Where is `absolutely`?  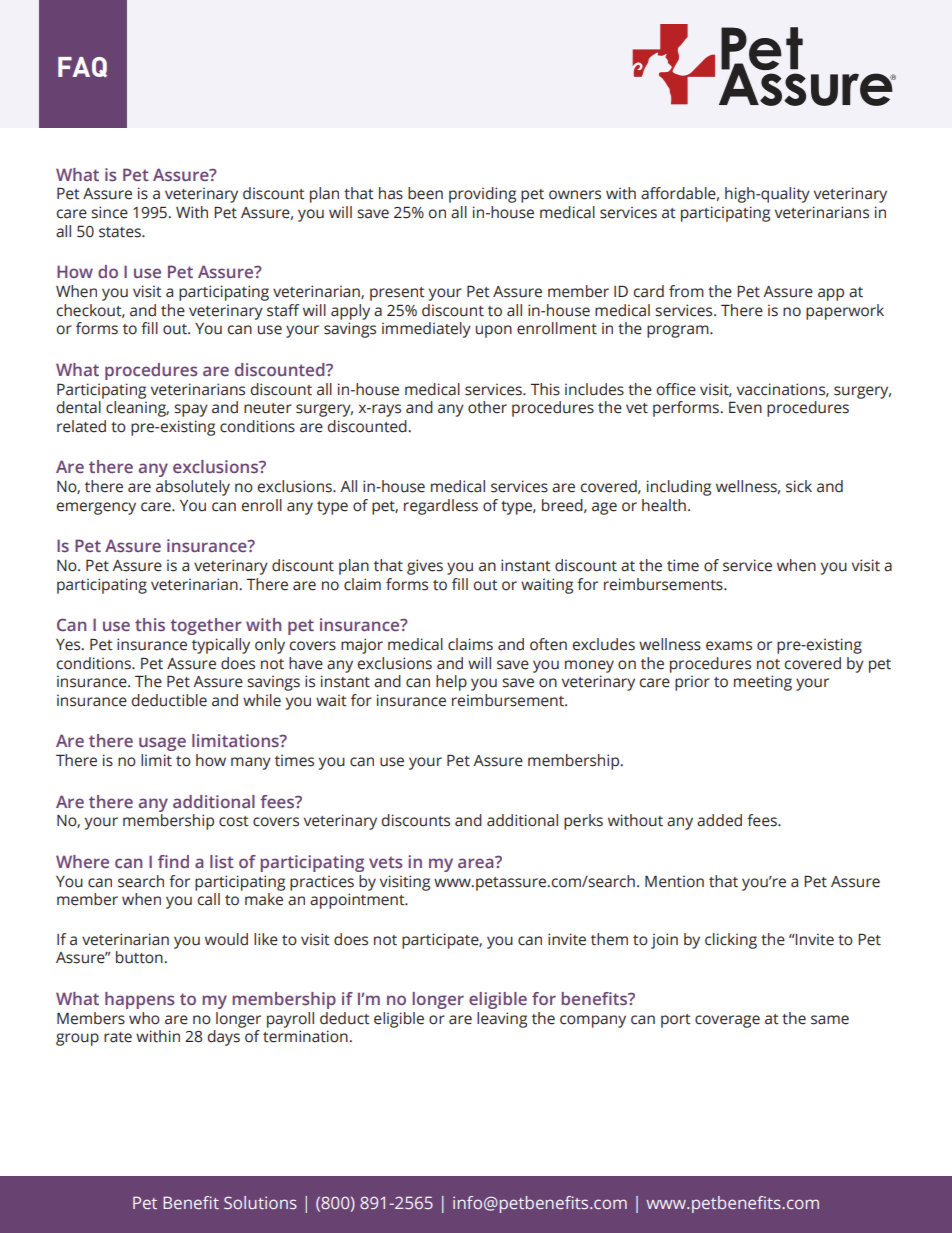
absolutely is located at coordinates (193, 488).
